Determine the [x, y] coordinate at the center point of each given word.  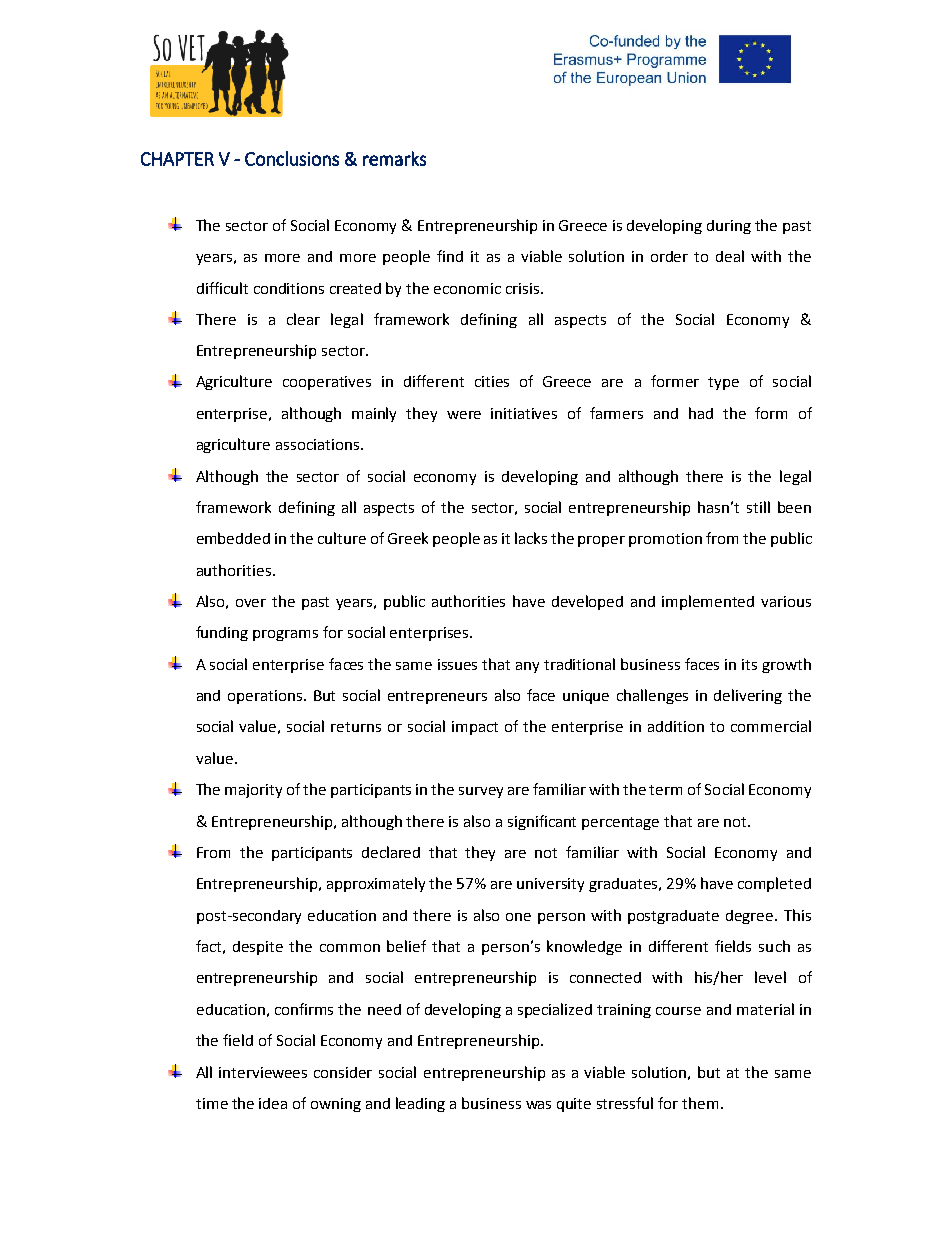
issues [457, 664]
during [729, 227]
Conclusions [292, 158]
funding [222, 633]
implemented [708, 602]
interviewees [263, 1072]
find [450, 256]
